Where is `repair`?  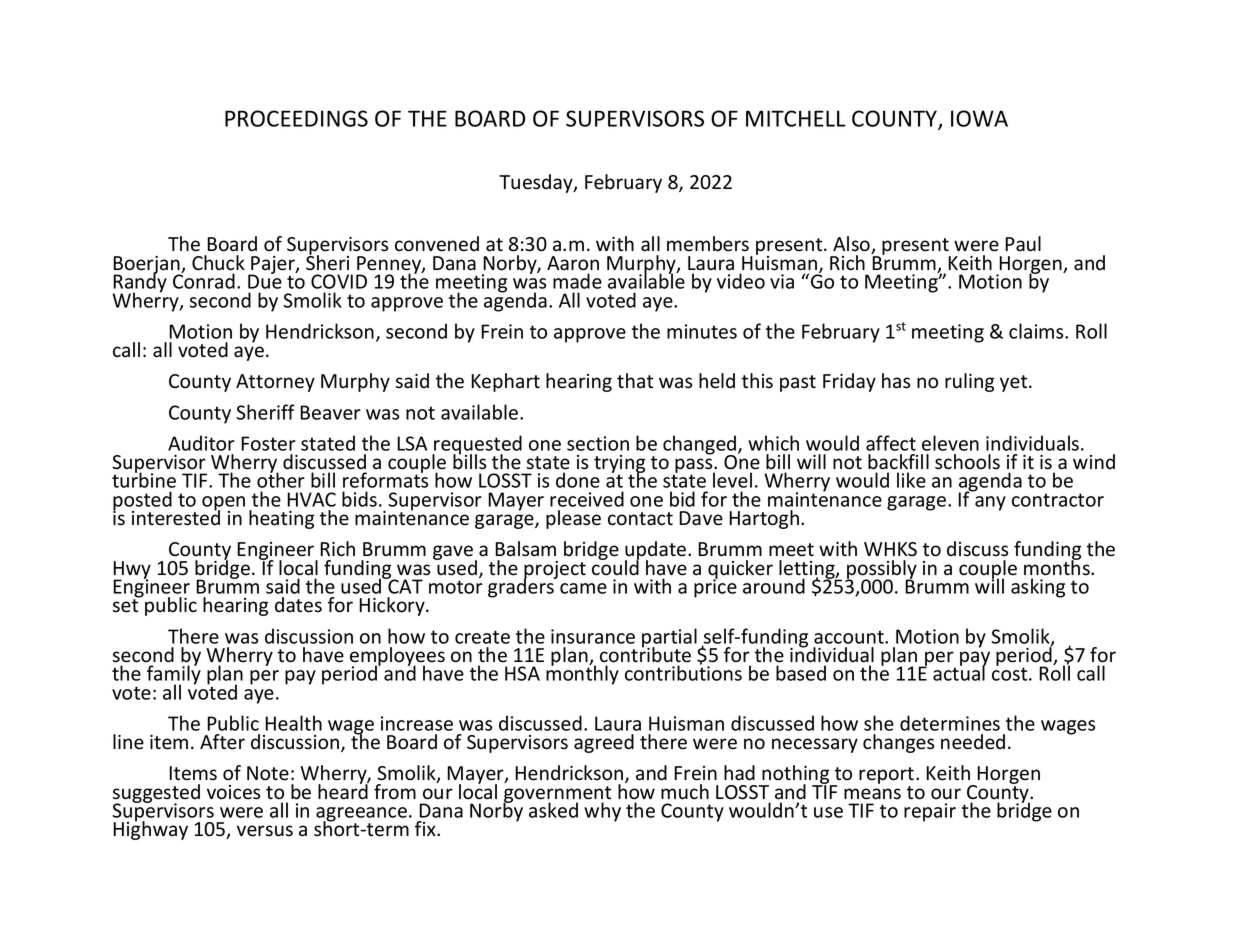
repair is located at coordinates (930, 812).
